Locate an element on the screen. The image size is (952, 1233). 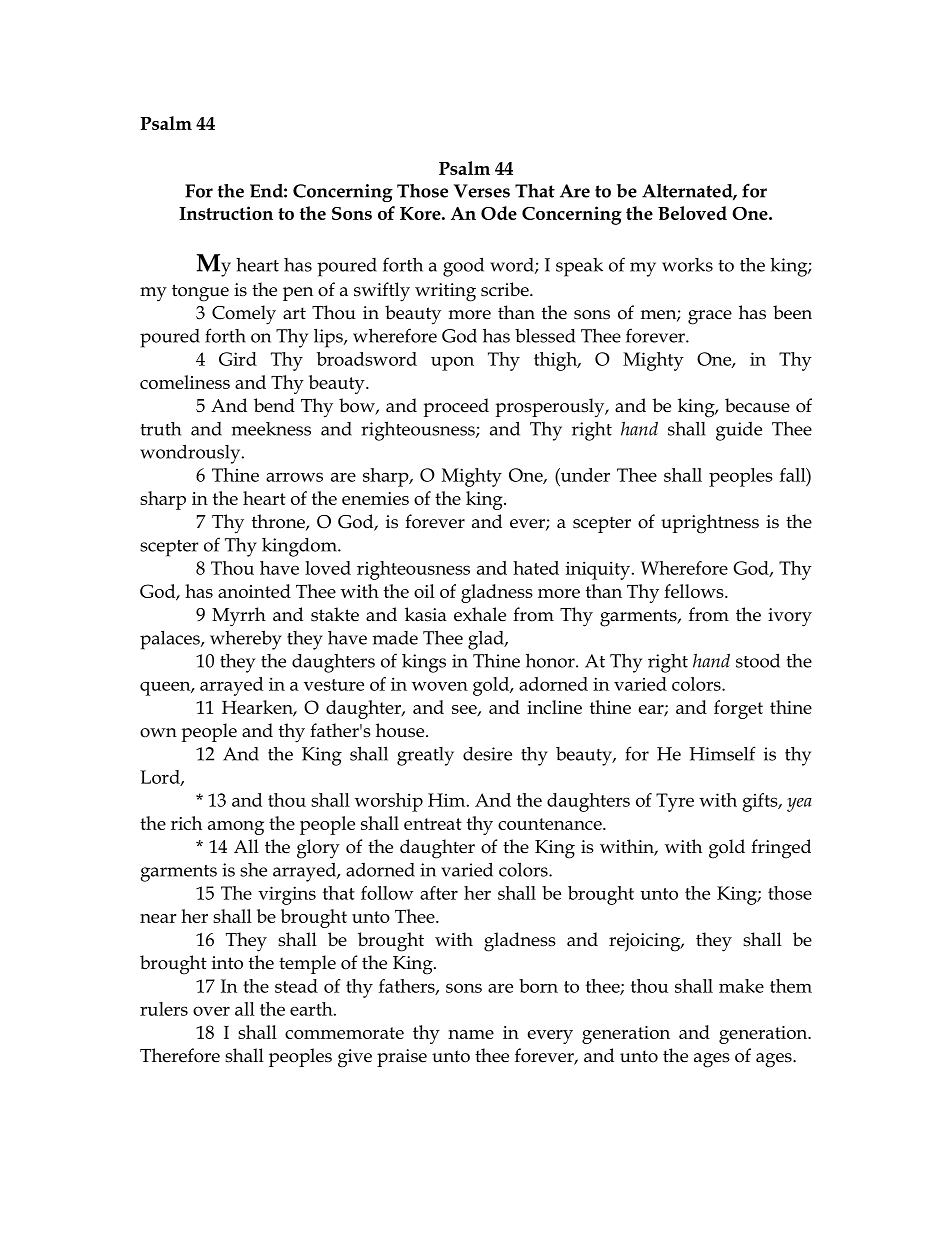
Instruction is located at coordinates (226, 213).
